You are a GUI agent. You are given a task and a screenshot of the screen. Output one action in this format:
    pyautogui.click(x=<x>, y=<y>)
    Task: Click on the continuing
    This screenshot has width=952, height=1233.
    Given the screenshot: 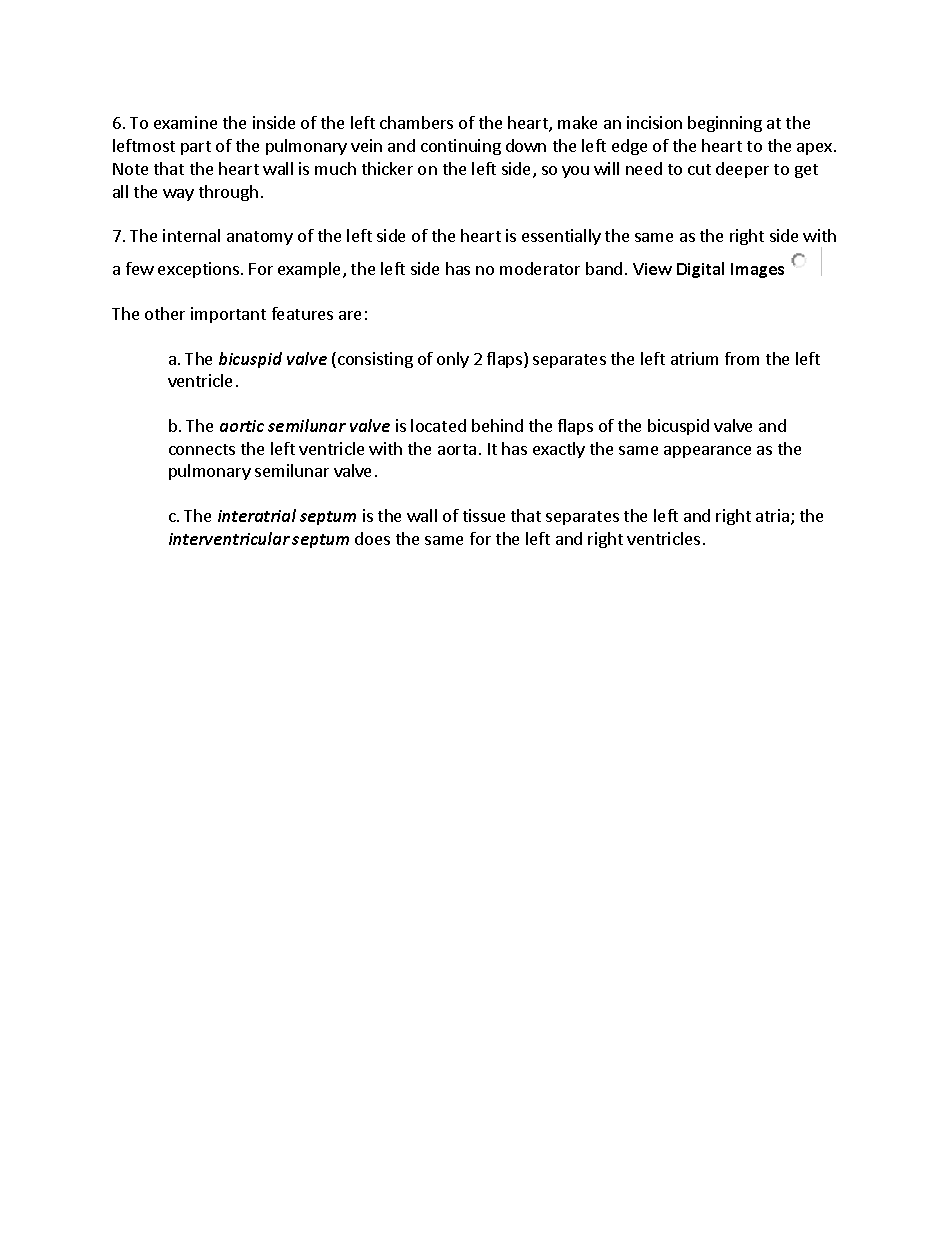 What is the action you would take?
    pyautogui.click(x=461, y=147)
